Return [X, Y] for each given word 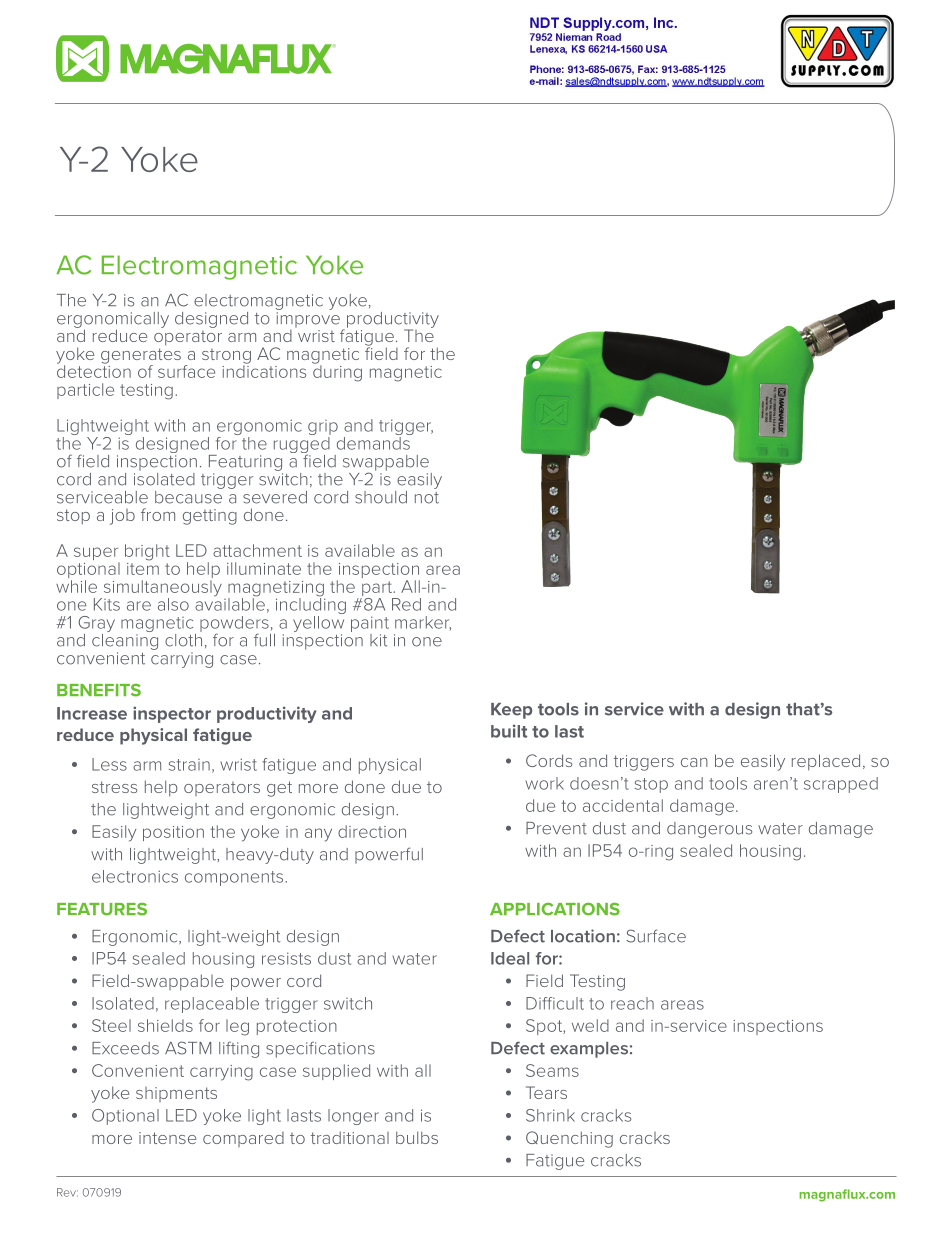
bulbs [417, 1137]
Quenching [569, 1139]
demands [373, 443]
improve [308, 320]
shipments [176, 1094]
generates [141, 357]
